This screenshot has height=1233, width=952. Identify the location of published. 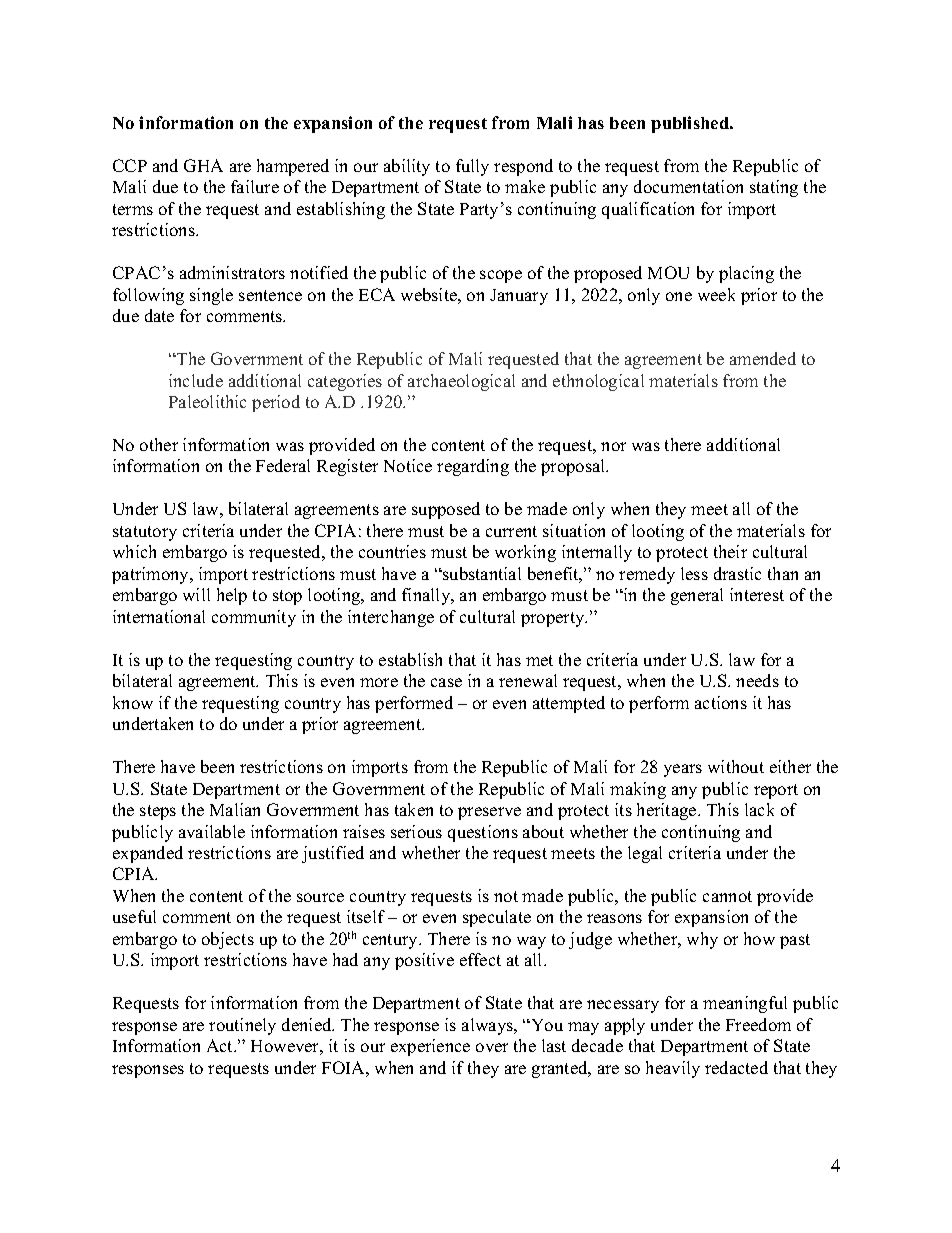
(691, 124).
